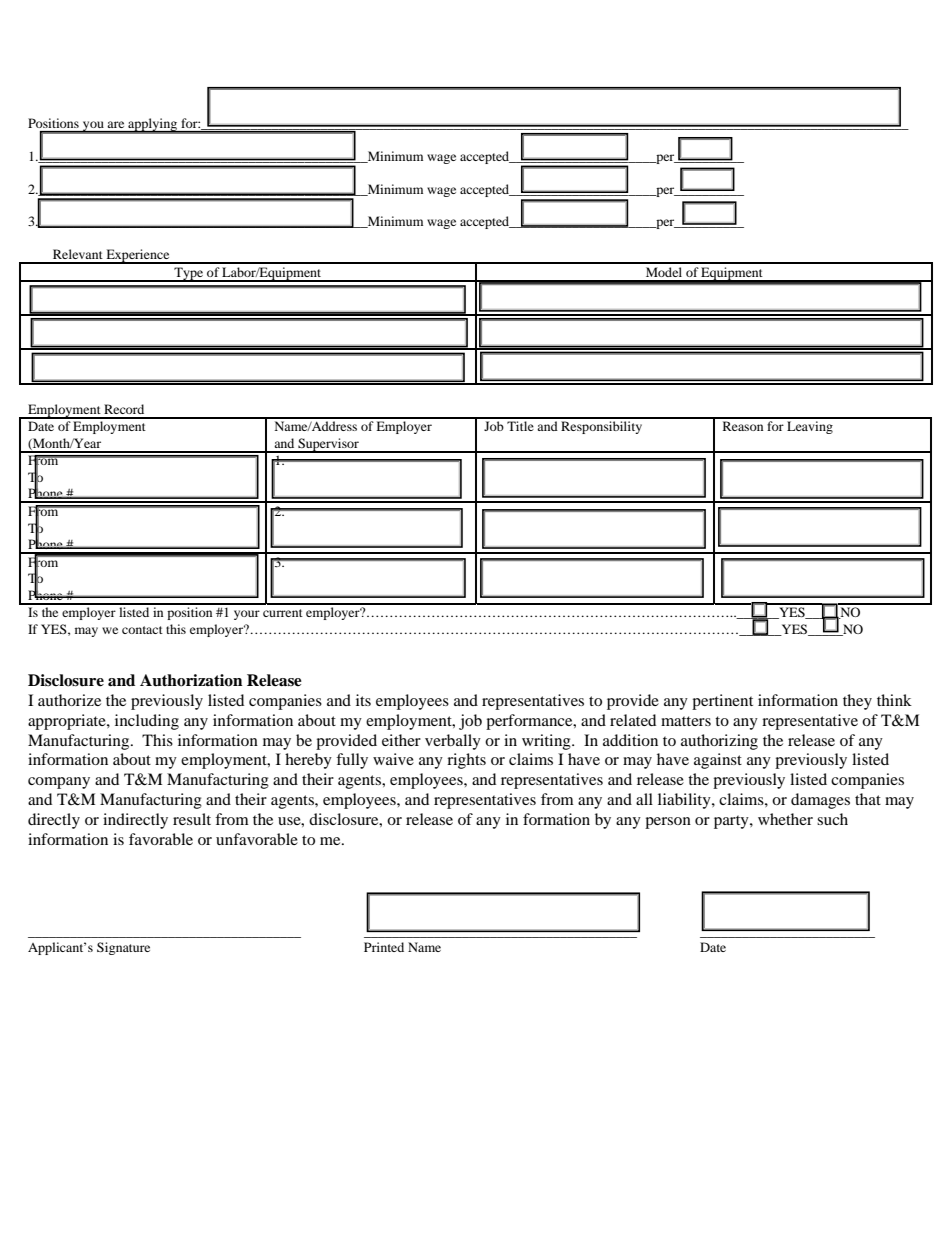 Image resolution: width=952 pixels, height=1233 pixels. I want to click on applying, so click(153, 125).
